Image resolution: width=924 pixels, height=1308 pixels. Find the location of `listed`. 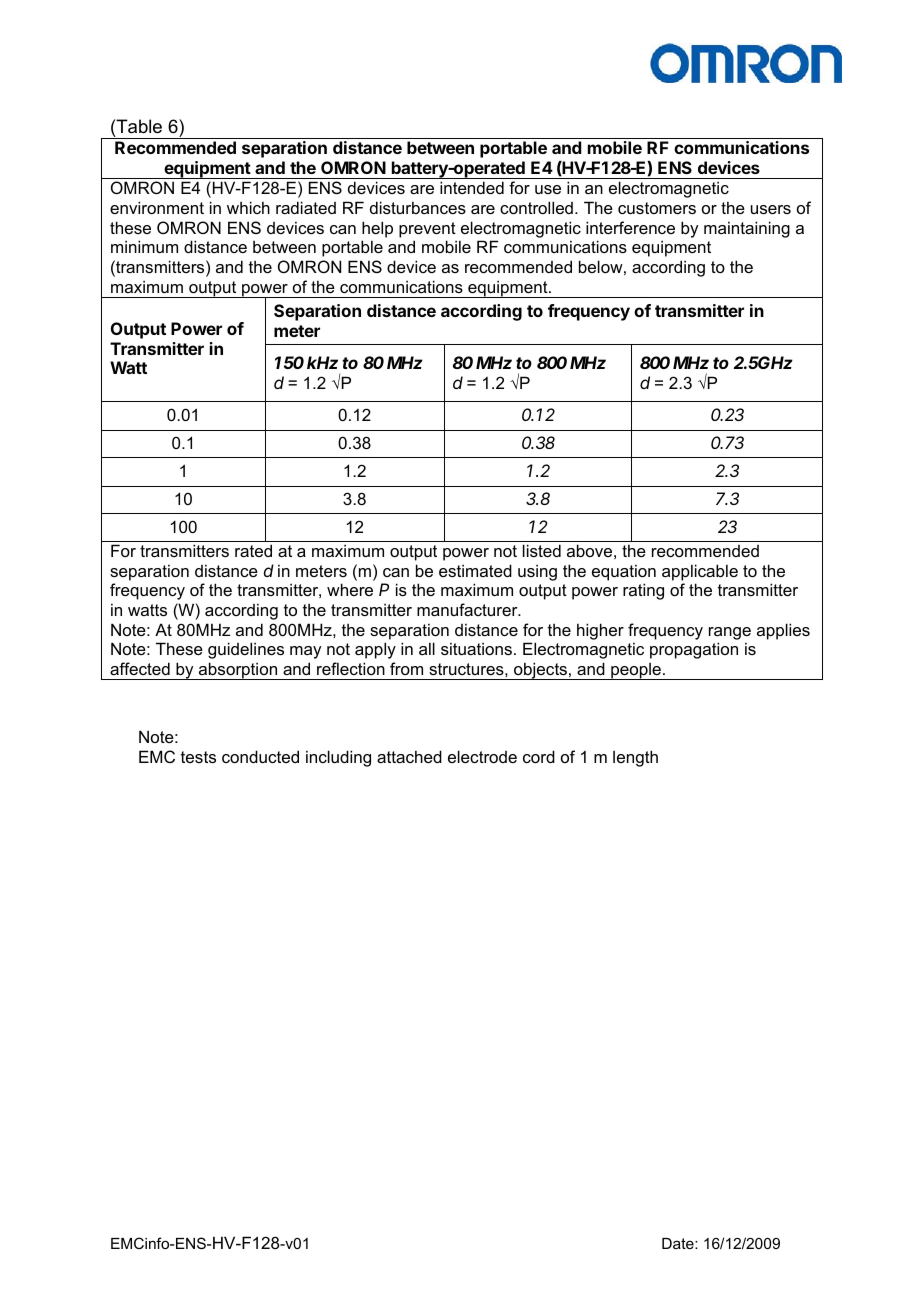

listed is located at coordinates (542, 550).
